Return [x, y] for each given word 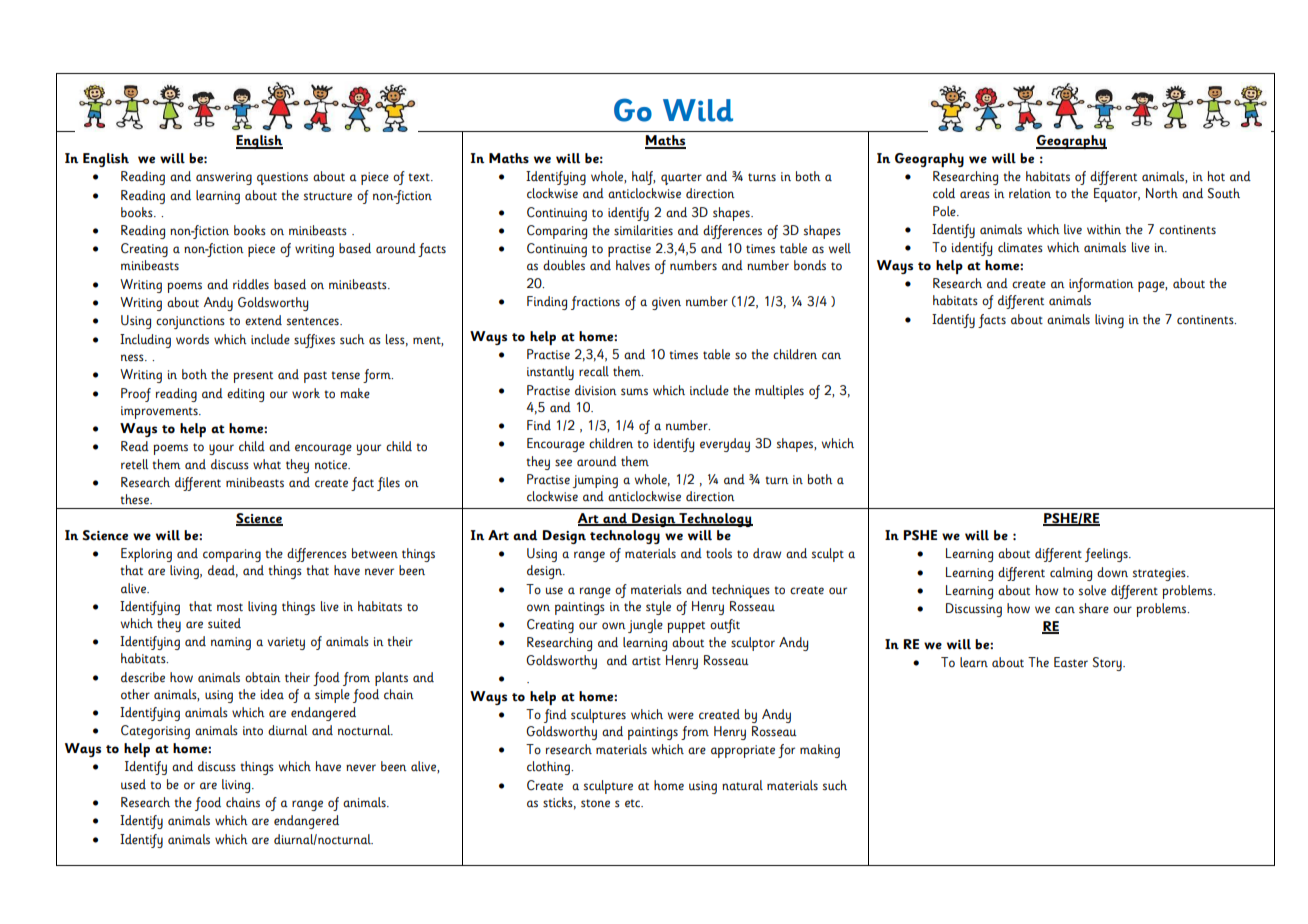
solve [1092, 590]
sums [634, 392]
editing [245, 395]
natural [742, 785]
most [230, 607]
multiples [779, 392]
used [133, 784]
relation [1030, 193]
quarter [681, 179]
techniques [741, 591]
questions [282, 178]
